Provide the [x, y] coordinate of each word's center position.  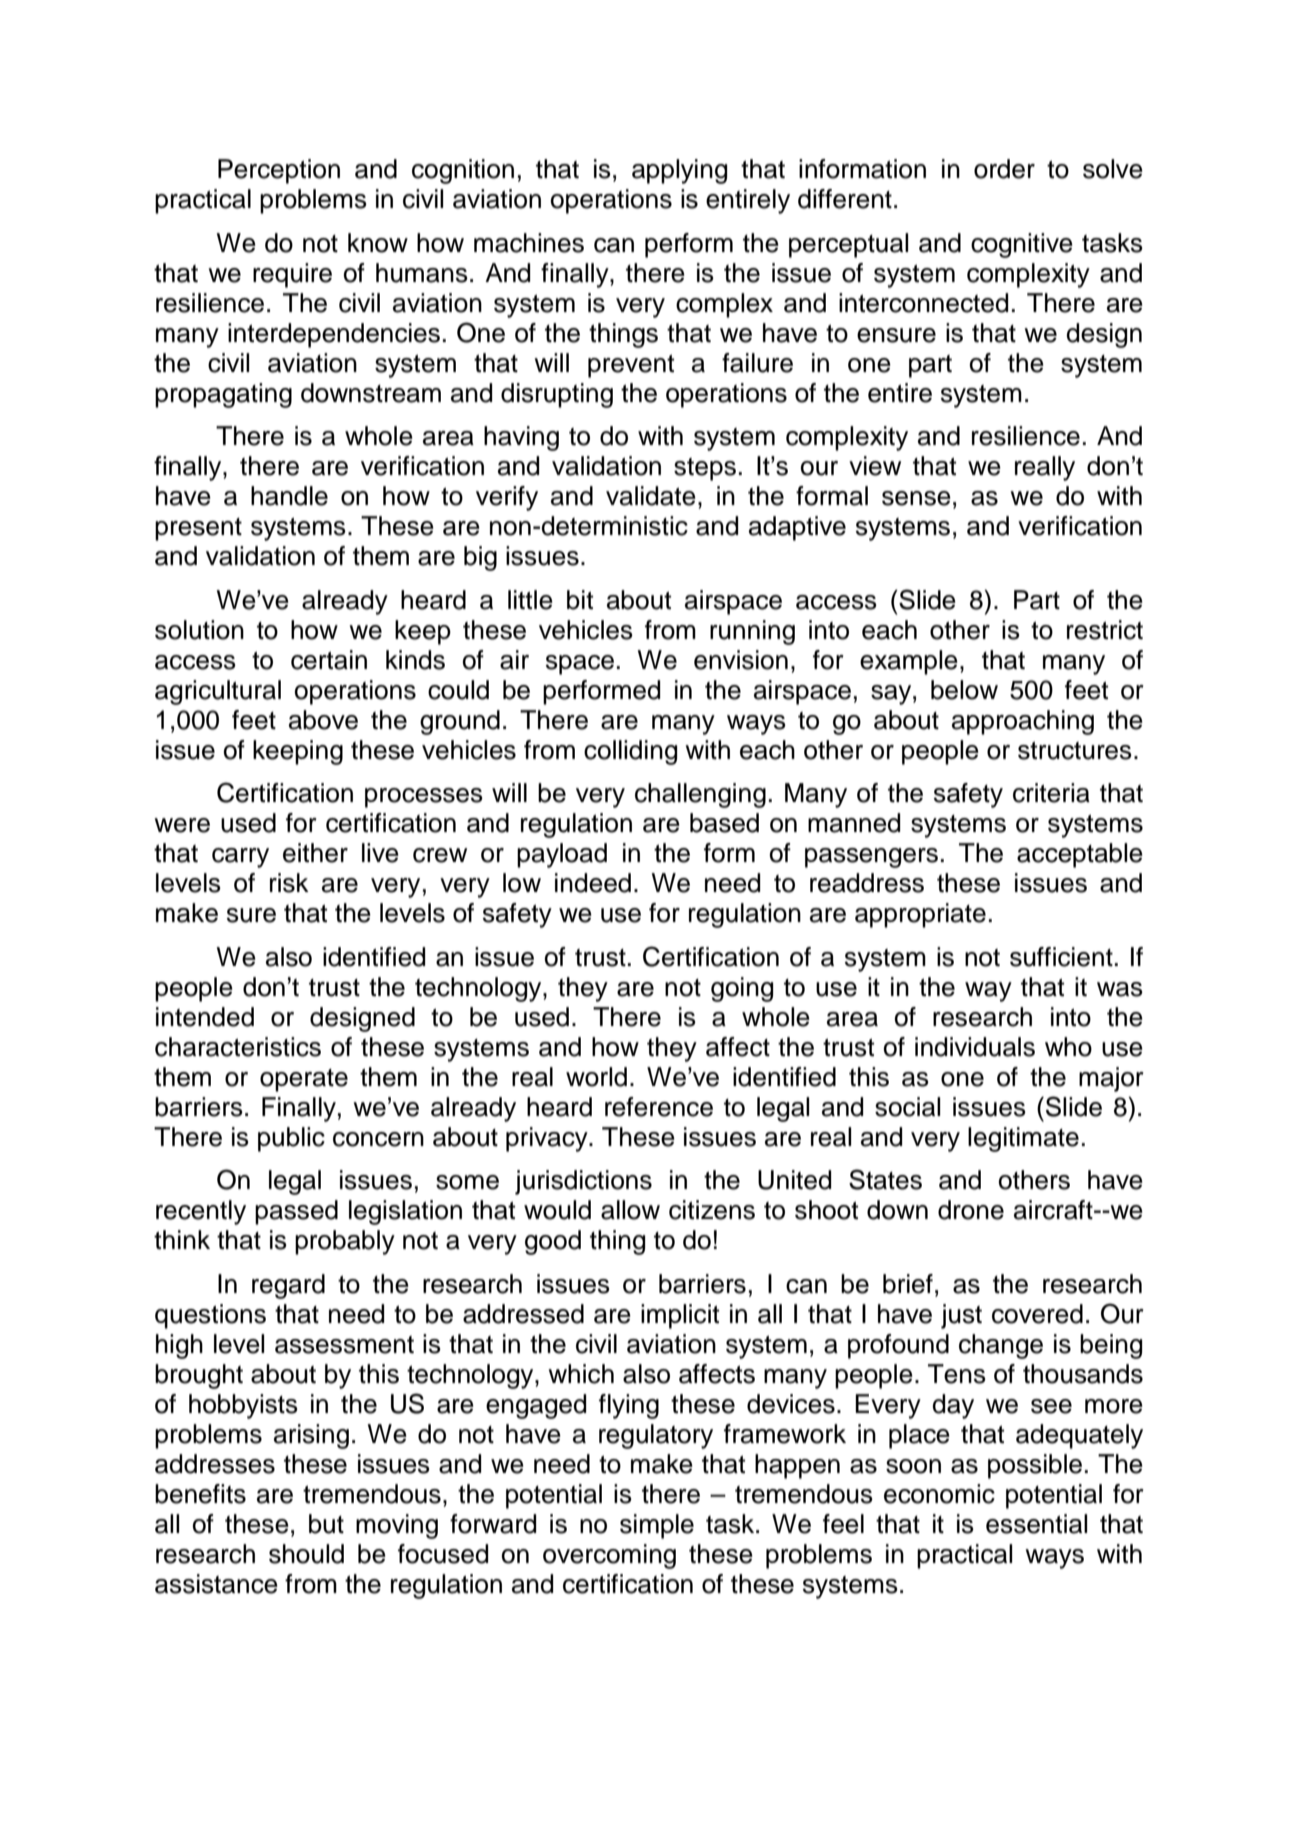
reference [659, 1107]
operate [304, 1080]
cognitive [1022, 245]
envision [741, 660]
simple [657, 1526]
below [964, 690]
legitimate [1023, 1139]
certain [329, 660]
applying [679, 171]
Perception [279, 171]
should [306, 1554]
